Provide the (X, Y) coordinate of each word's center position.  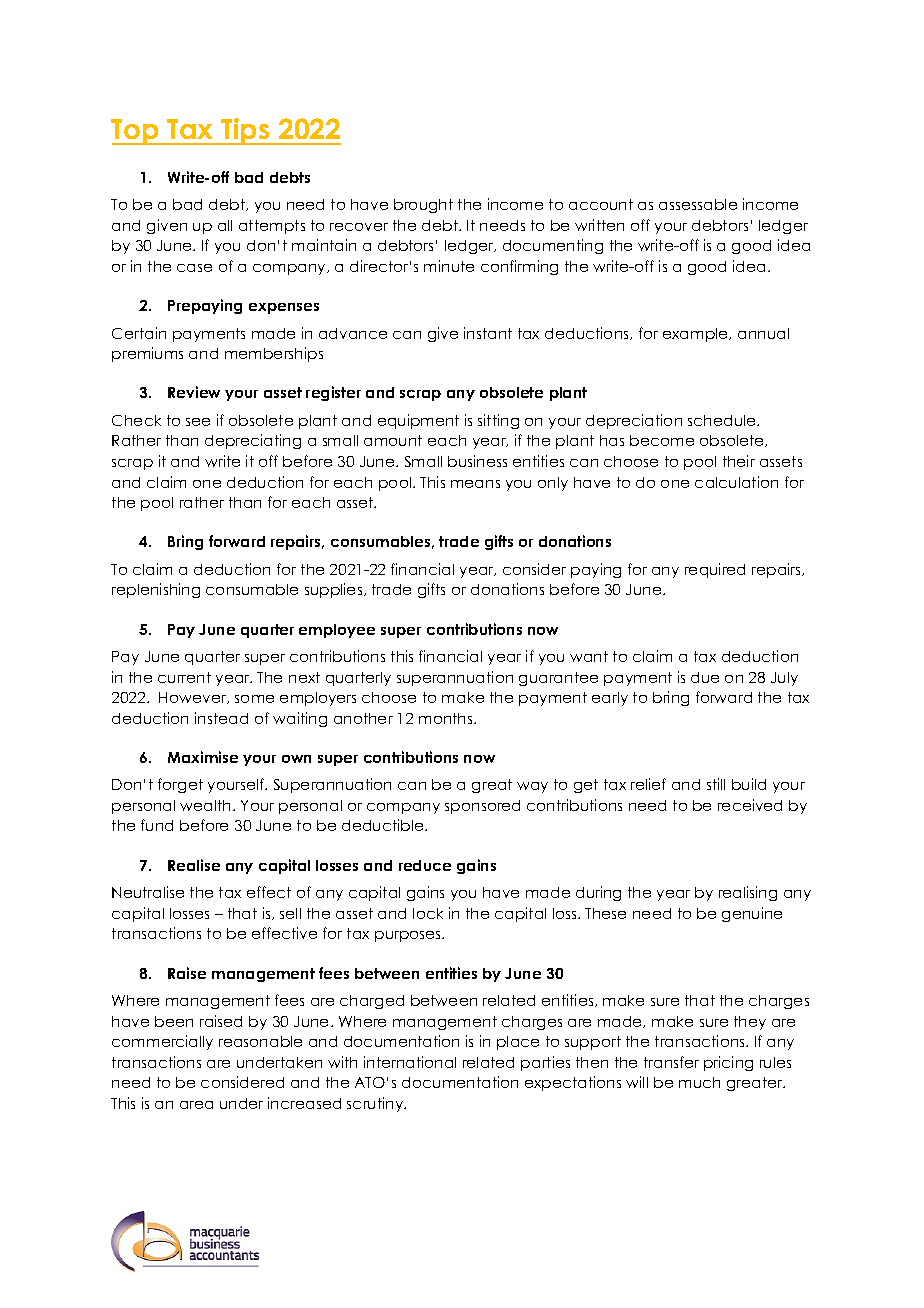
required (715, 570)
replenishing (156, 590)
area (196, 1105)
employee (337, 631)
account (601, 204)
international (410, 1062)
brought (423, 206)
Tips (245, 131)
